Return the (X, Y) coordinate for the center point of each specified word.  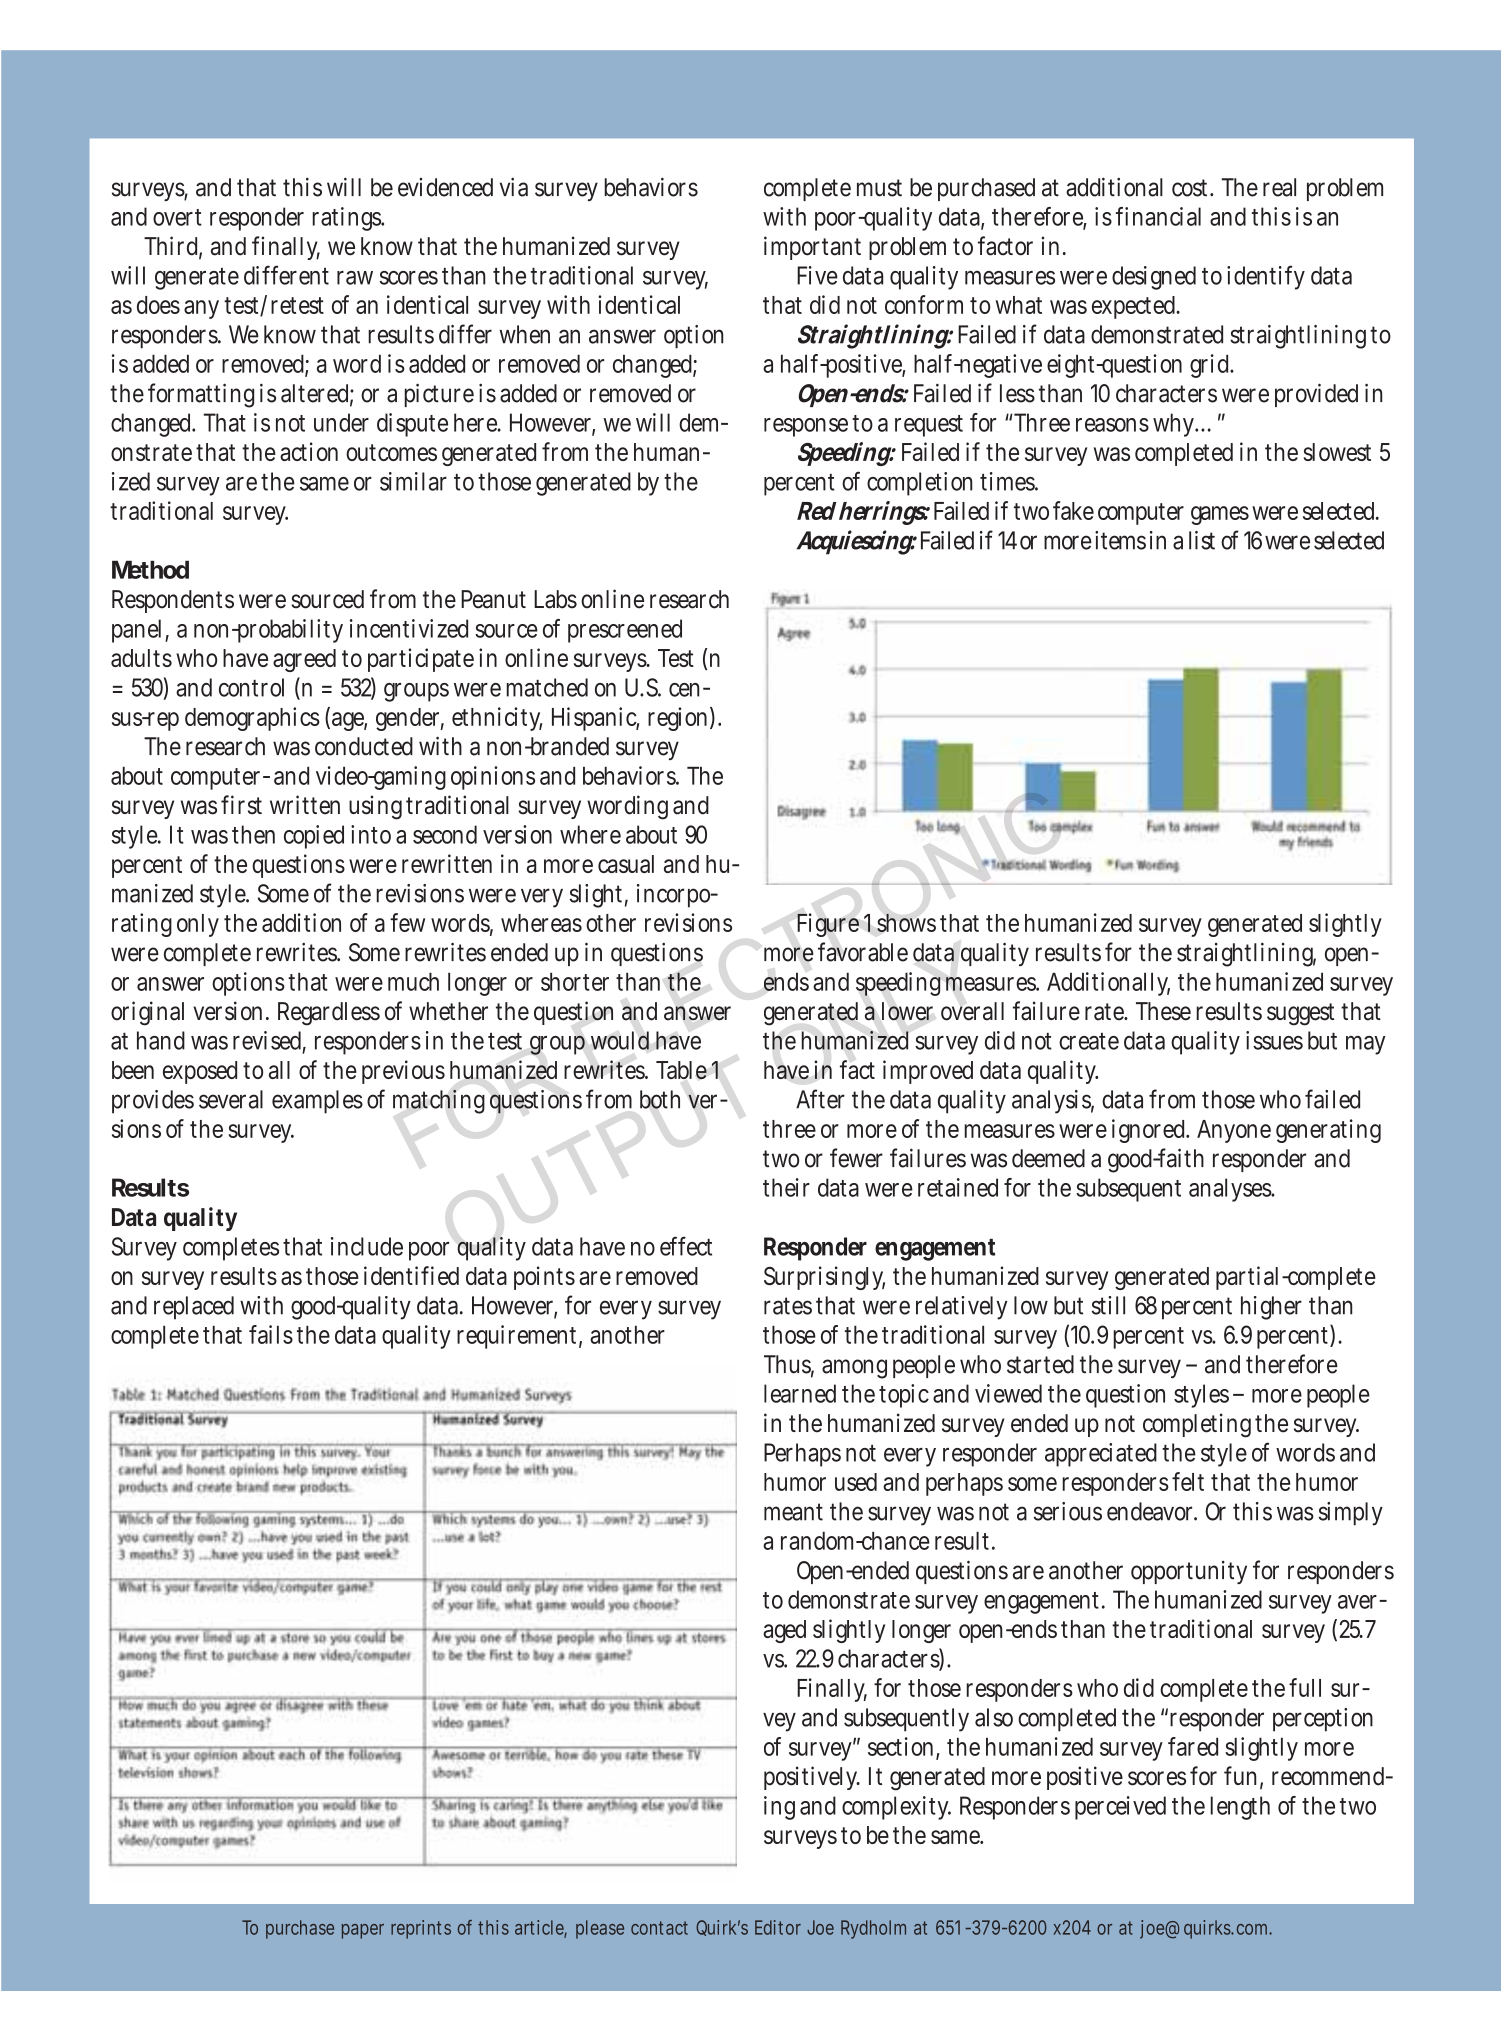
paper (363, 1931)
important (812, 248)
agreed (304, 660)
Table (681, 1070)
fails (271, 1334)
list (1202, 540)
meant (793, 1512)
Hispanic (596, 719)
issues (1274, 1040)
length (1240, 1808)
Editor (778, 1927)
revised (269, 1041)
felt (1188, 1481)
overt (177, 217)
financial (1158, 216)
